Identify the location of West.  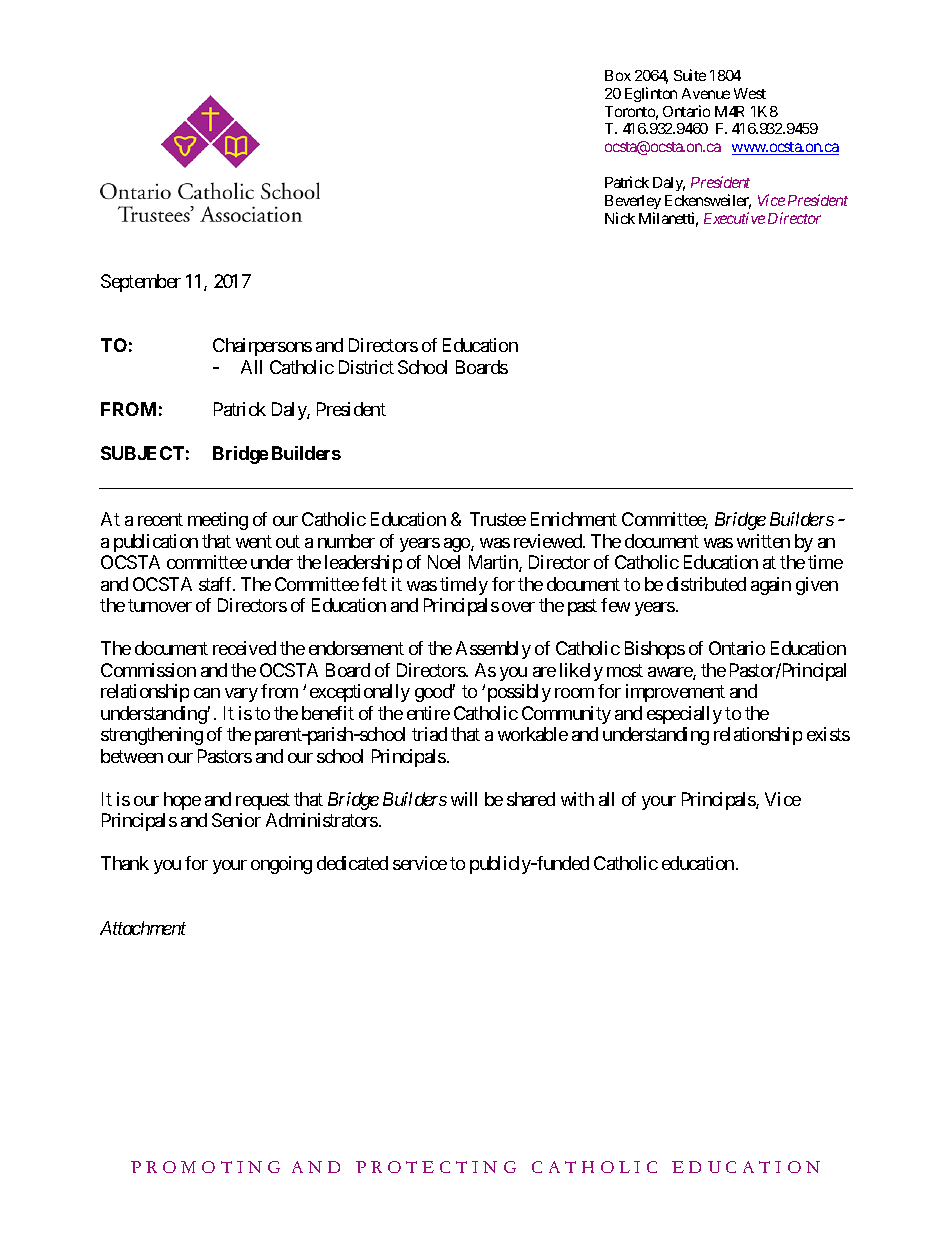
(750, 93).
